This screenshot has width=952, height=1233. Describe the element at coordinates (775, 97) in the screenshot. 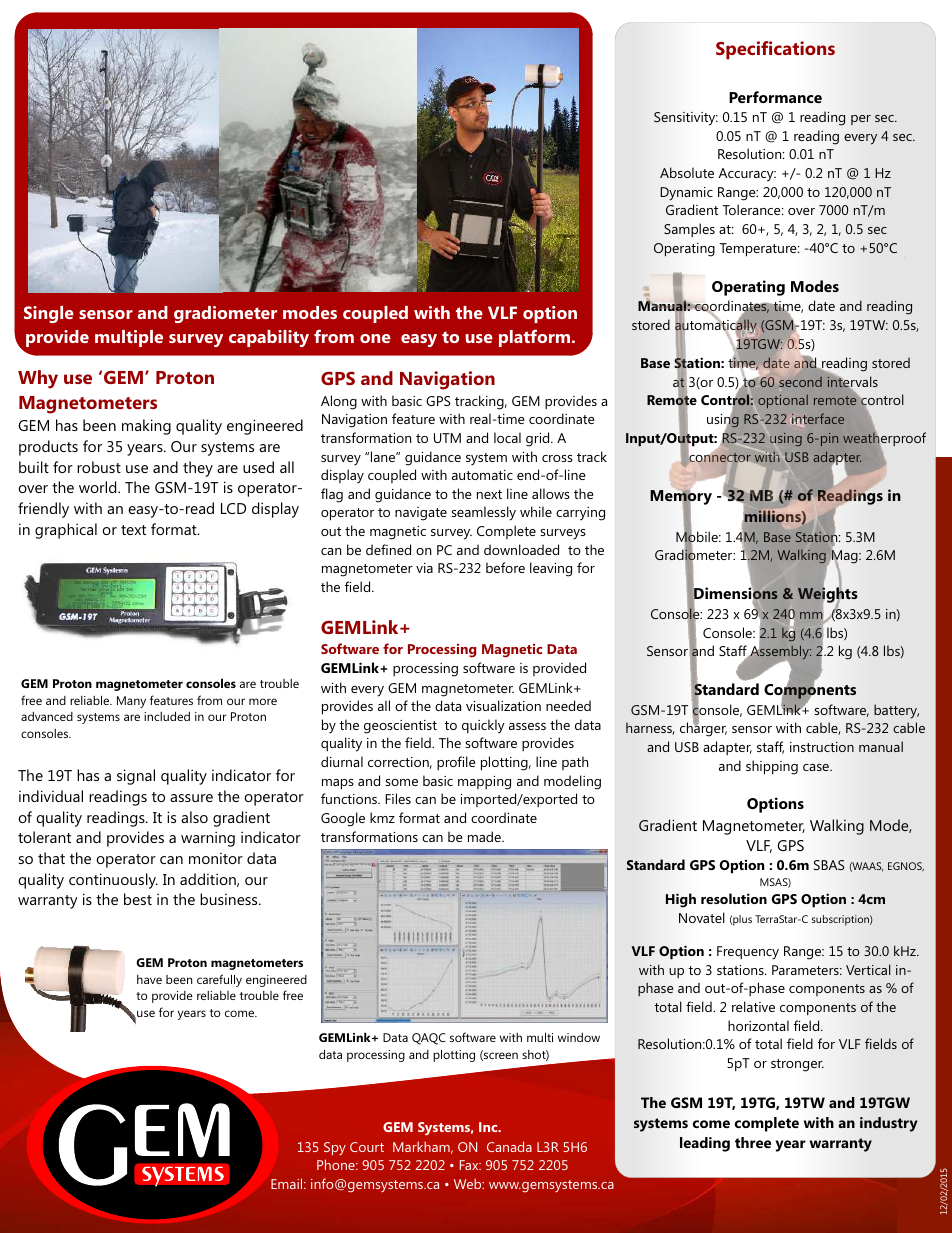

I see `Performance` at that location.
